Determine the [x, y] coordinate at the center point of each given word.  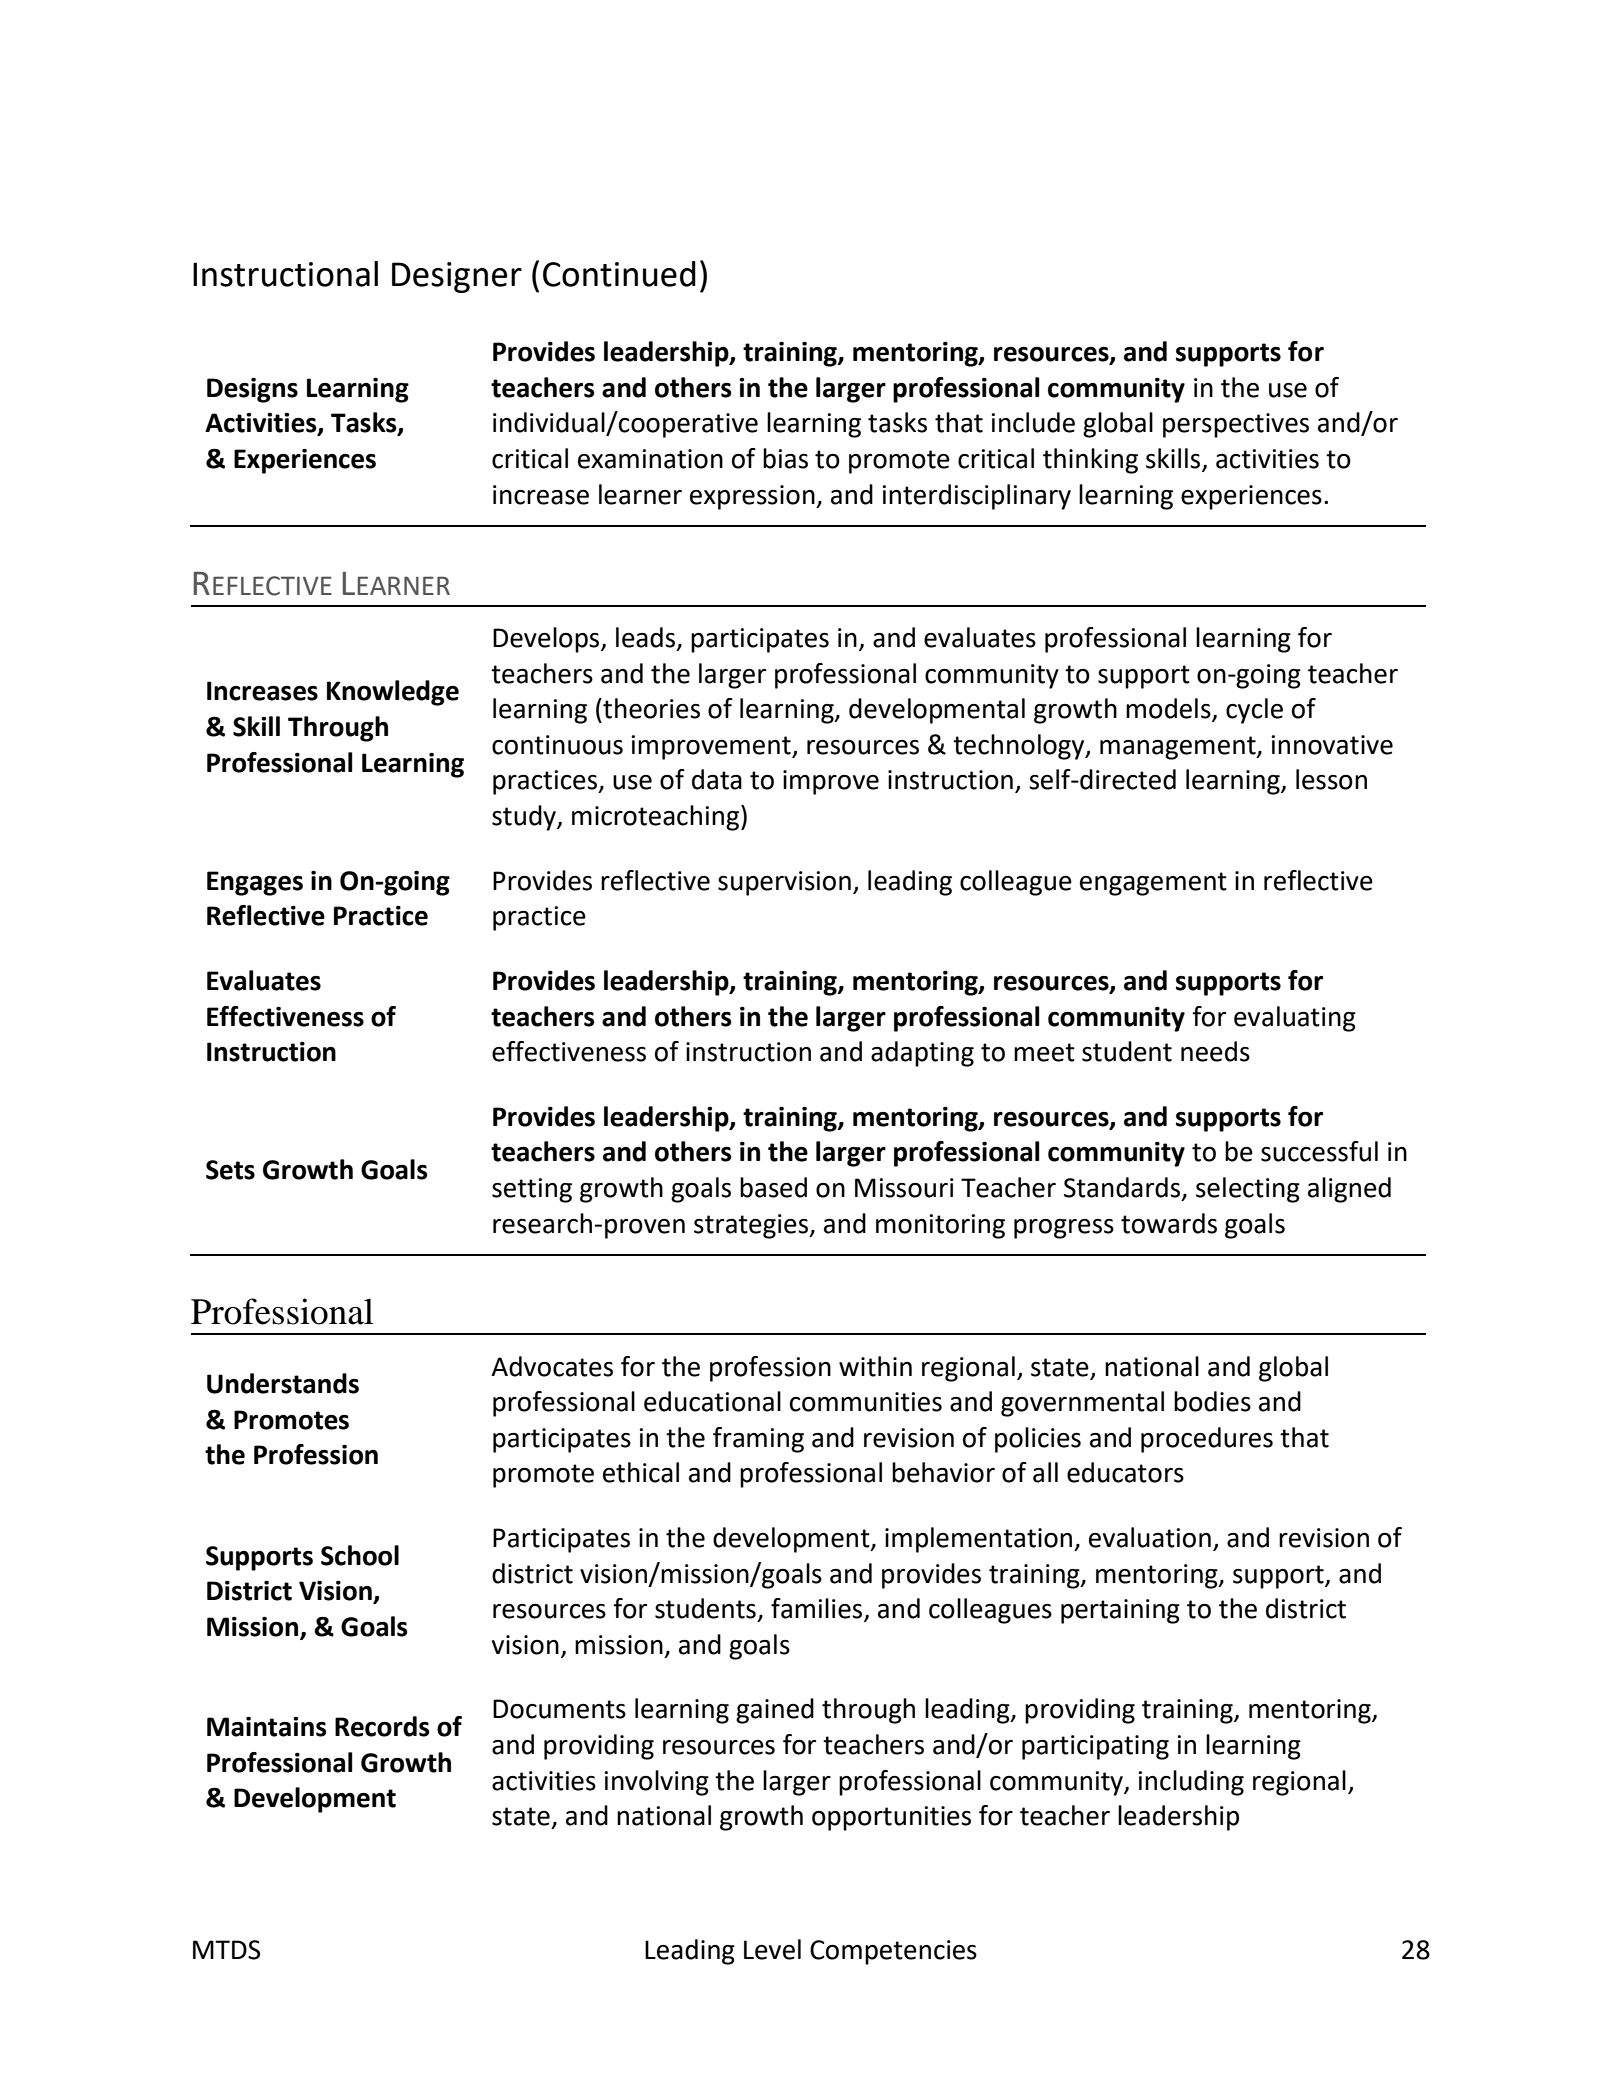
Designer [457, 277]
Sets [230, 1170]
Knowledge [393, 693]
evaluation [1150, 1537]
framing [758, 1440]
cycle [1254, 711]
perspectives [1236, 425]
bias [785, 458]
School [360, 1555]
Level [772, 1949]
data [717, 779]
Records [382, 1726]
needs [1215, 1051]
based [773, 1187]
